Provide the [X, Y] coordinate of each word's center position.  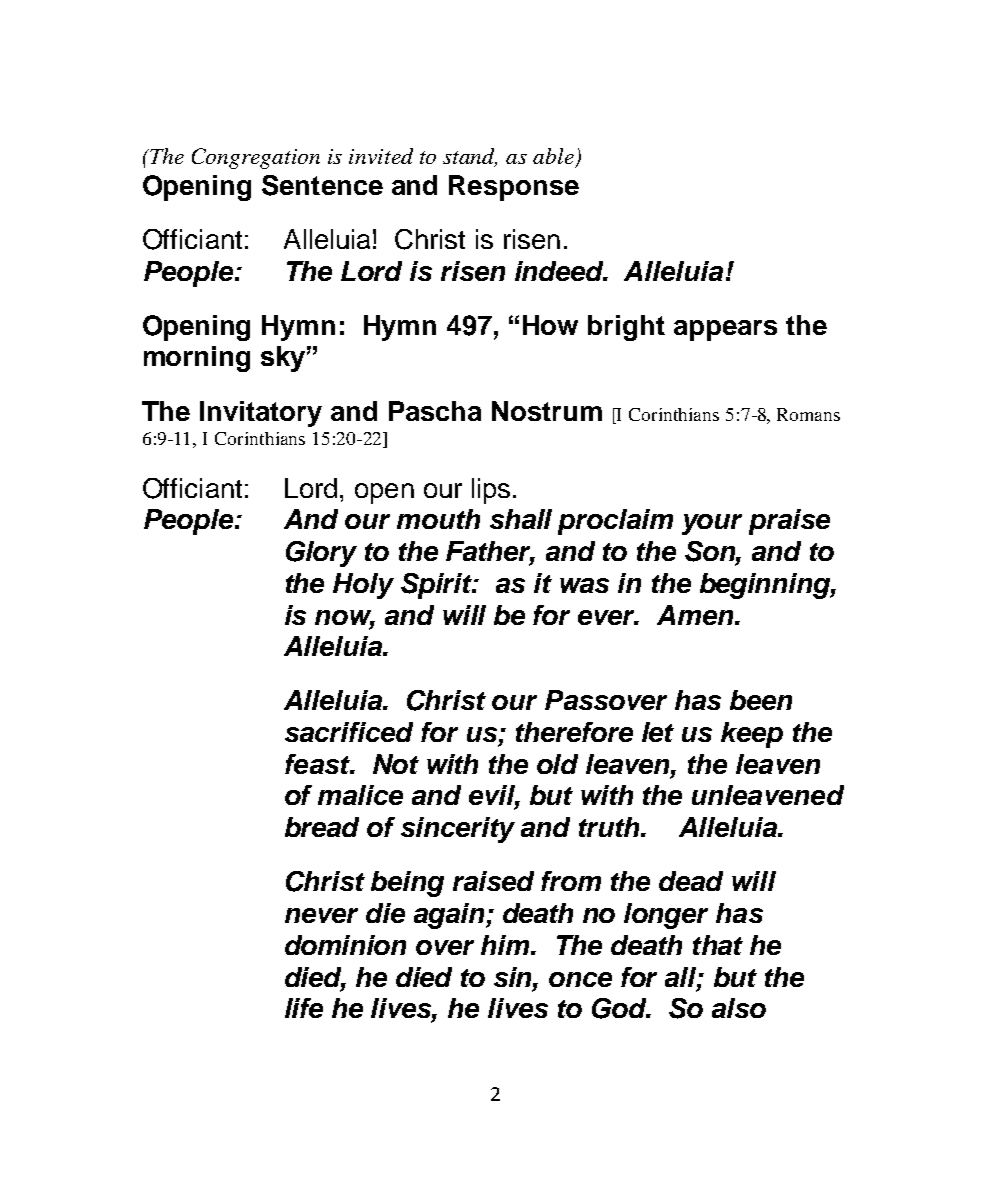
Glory [321, 554]
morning [197, 359]
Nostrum [547, 411]
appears [725, 330]
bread [322, 827]
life [304, 1008]
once [580, 979]
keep [752, 735]
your [712, 524]
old [557, 764]
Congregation [256, 158]
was [584, 585]
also [739, 1008]
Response [514, 188]
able [553, 156]
